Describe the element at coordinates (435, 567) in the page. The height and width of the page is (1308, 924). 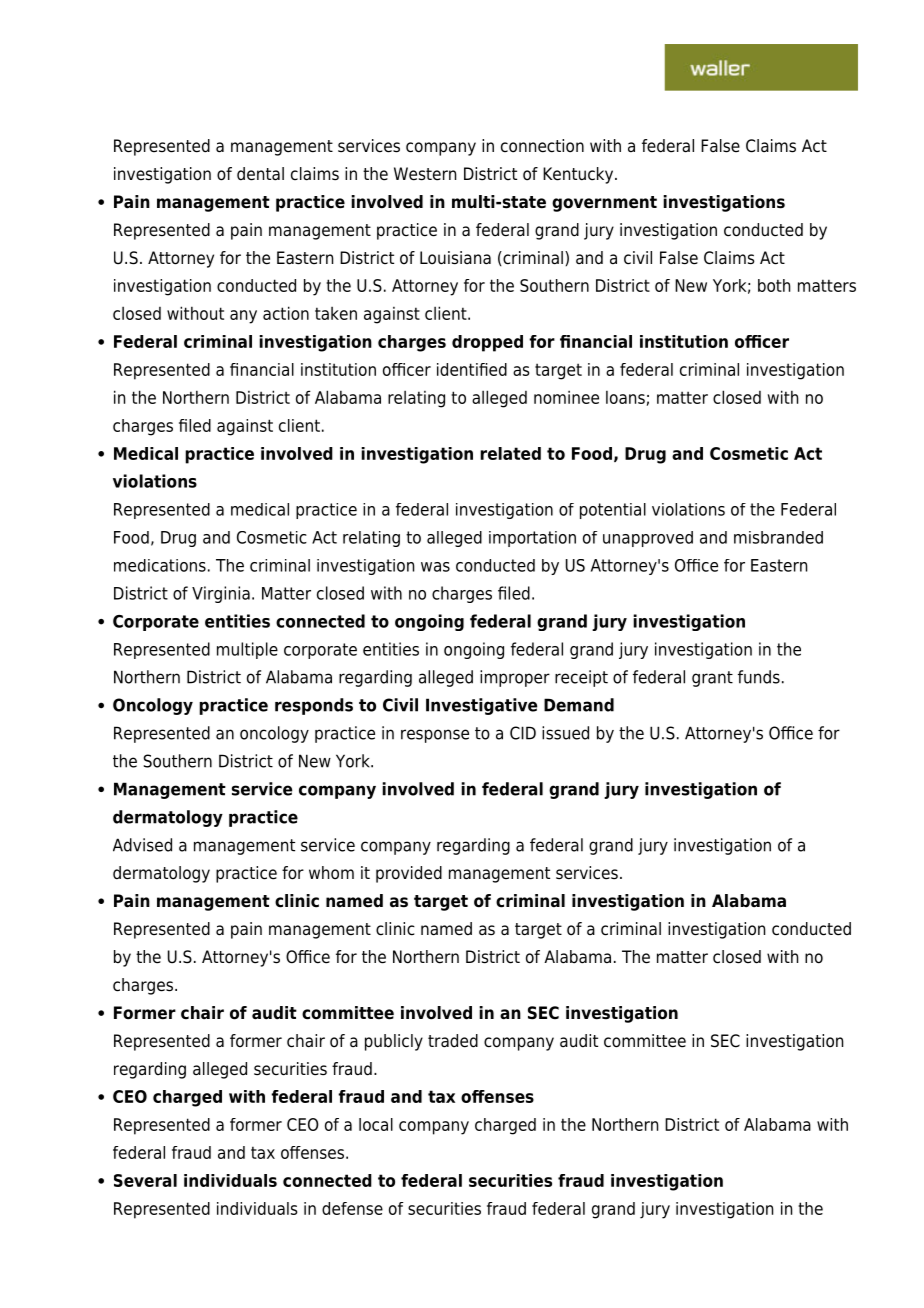
I see `was` at that location.
